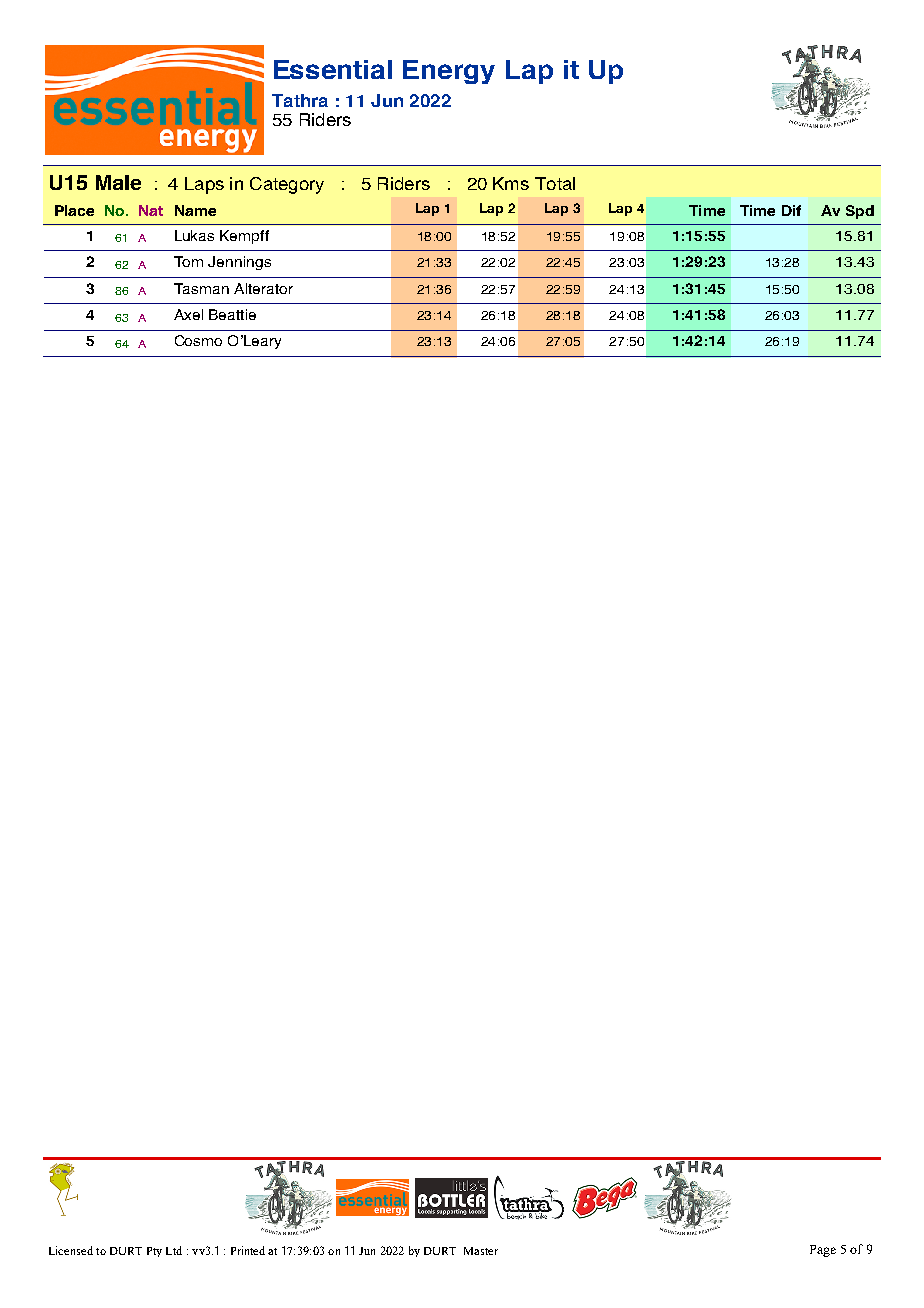 This page has height=1308, width=924. What do you see at coordinates (449, 72) in the page?
I see `Energy` at bounding box center [449, 72].
